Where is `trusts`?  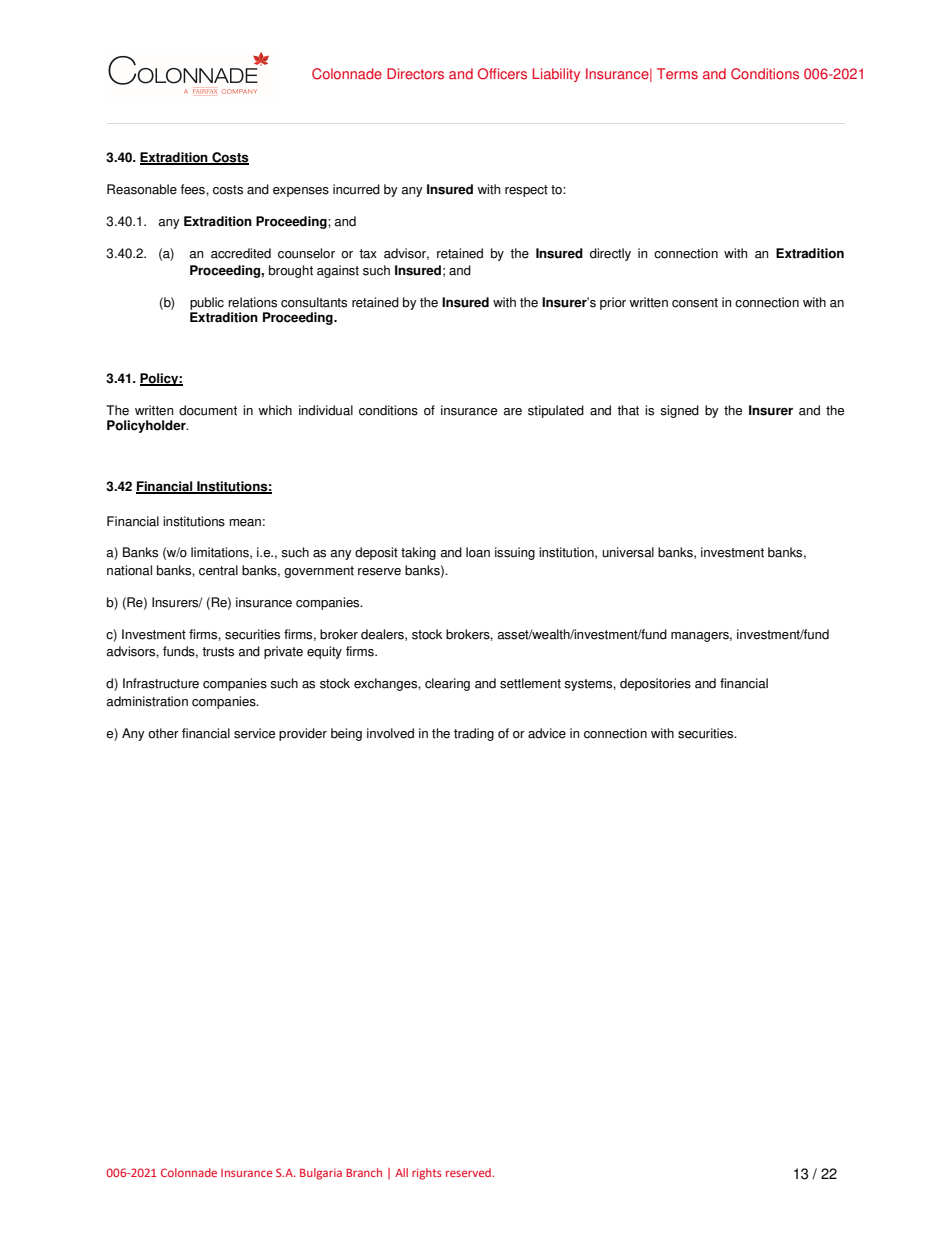
trusts is located at coordinates (218, 652).
